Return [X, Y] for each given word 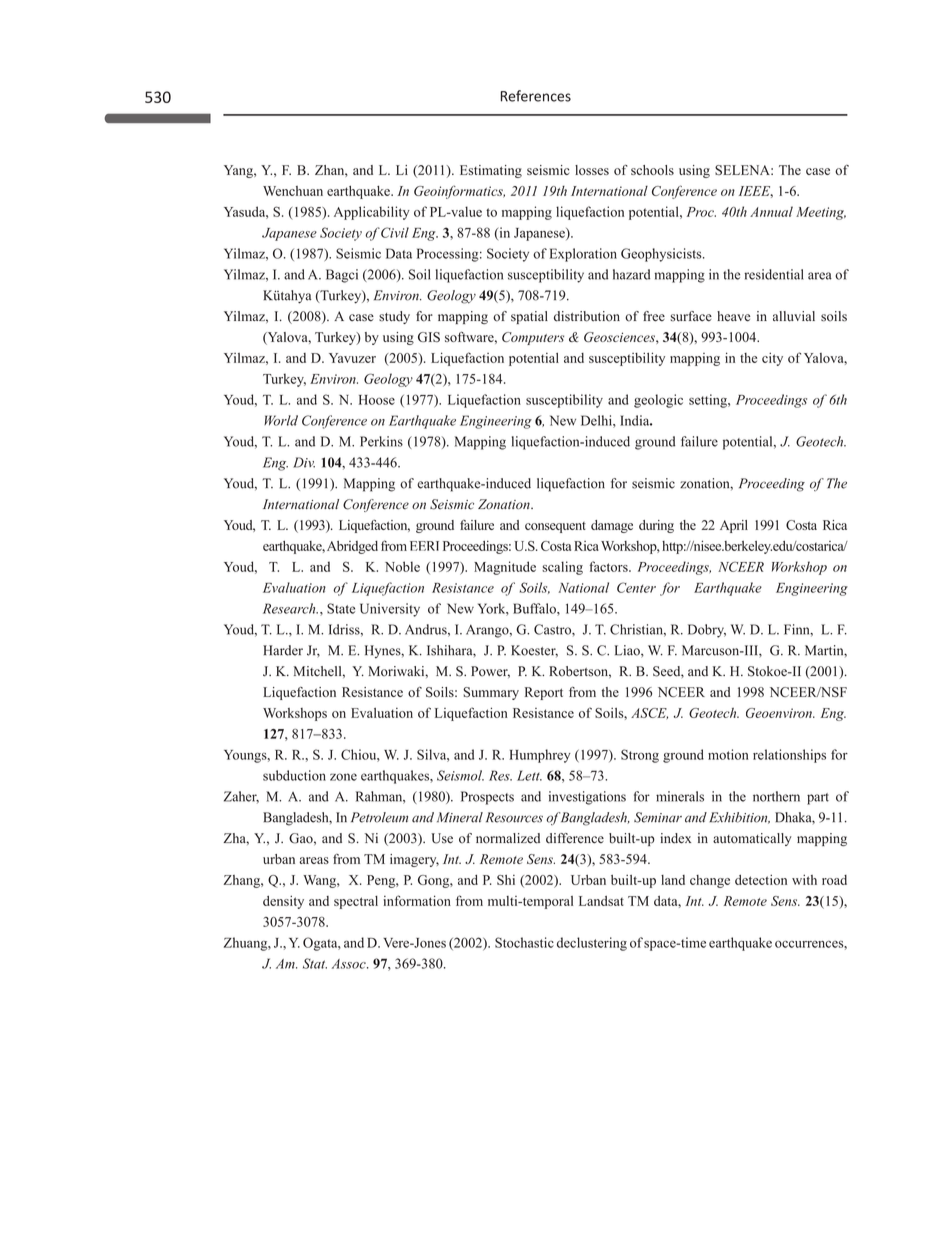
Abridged [352, 547]
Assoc [350, 964]
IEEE [756, 192]
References [536, 96]
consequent [555, 527]
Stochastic [524, 942]
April [734, 526]
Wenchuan [293, 191]
